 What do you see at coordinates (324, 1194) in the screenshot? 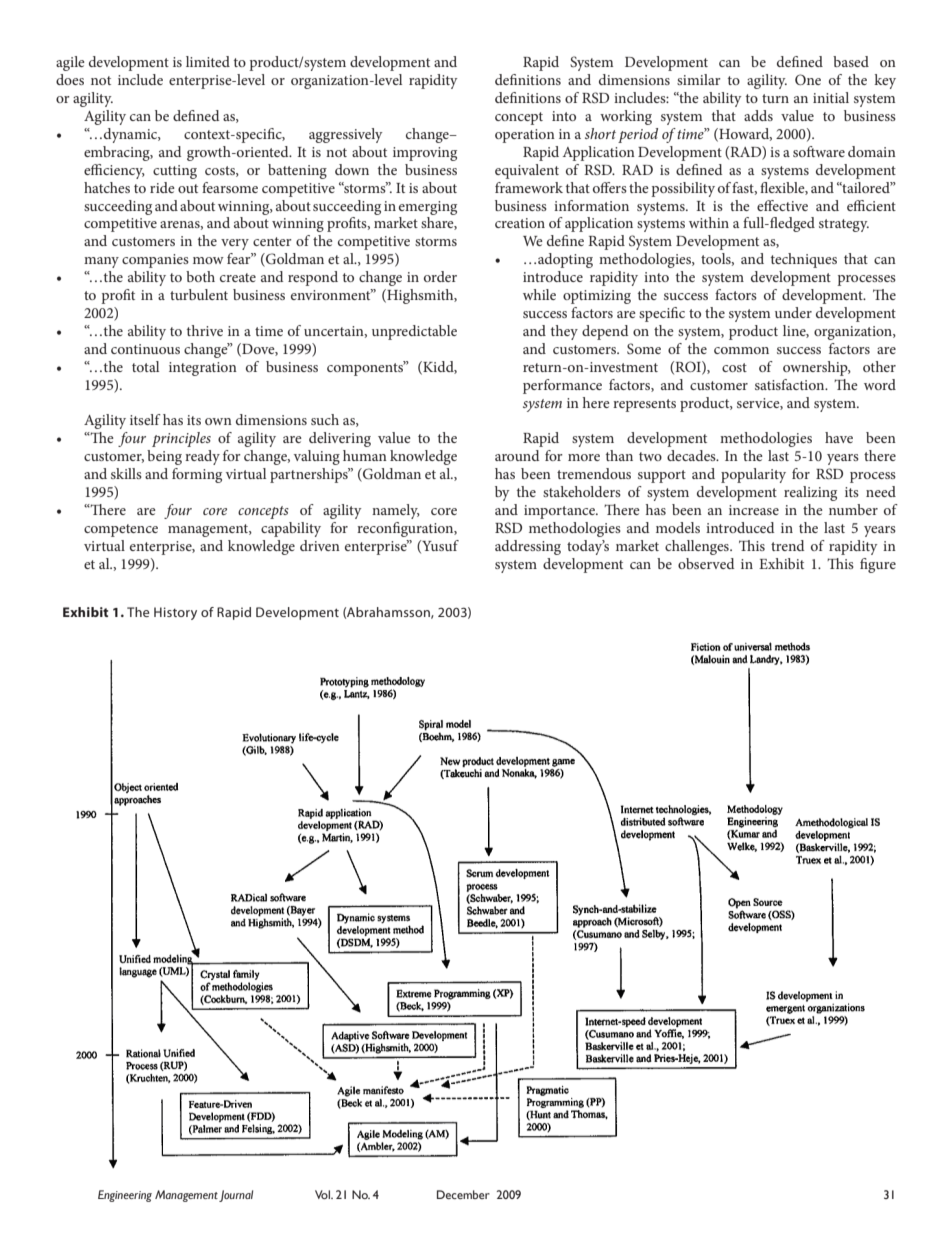
I see `Vol` at bounding box center [324, 1194].
